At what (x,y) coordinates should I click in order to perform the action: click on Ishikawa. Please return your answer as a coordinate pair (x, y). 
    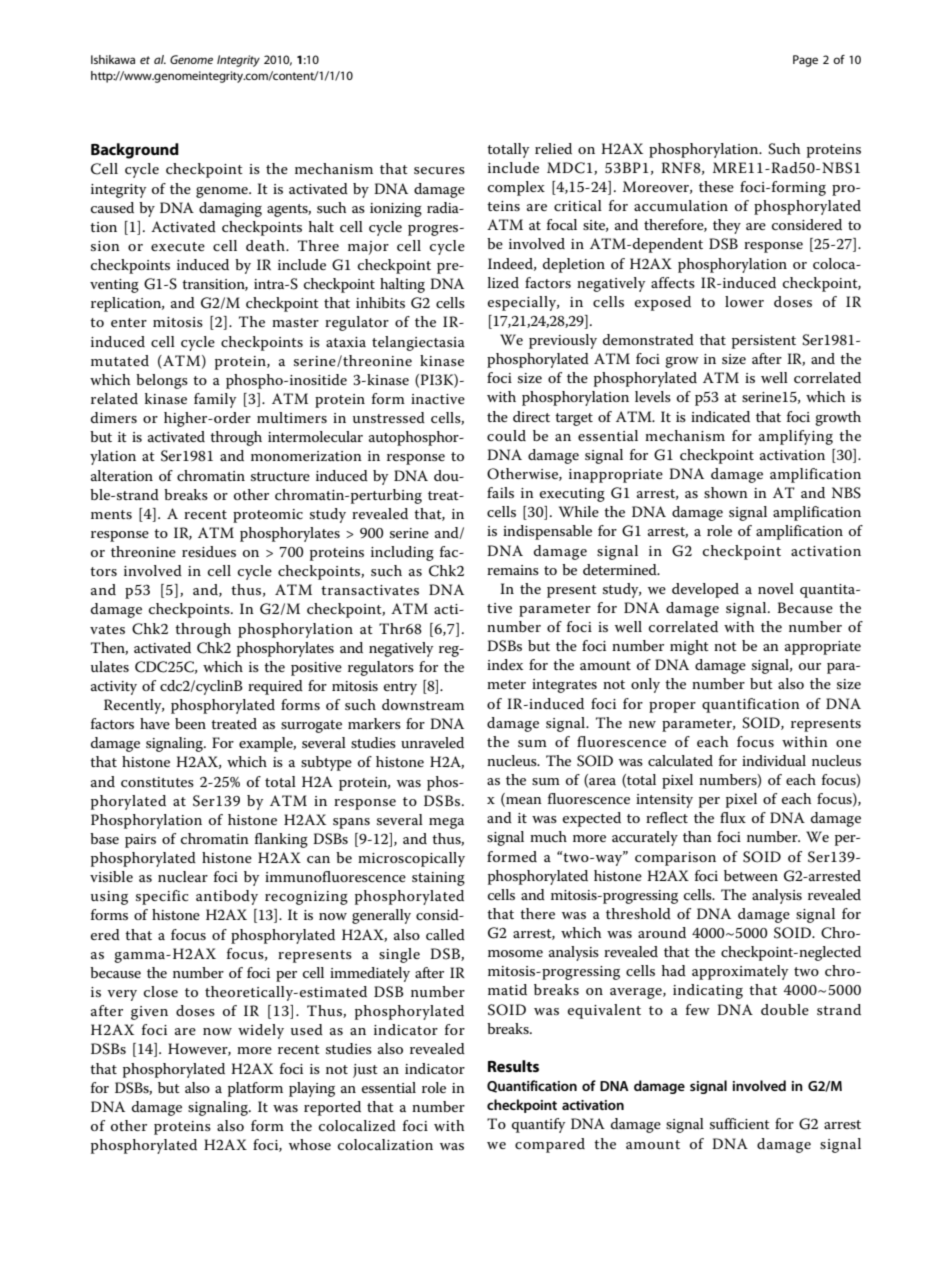
    Looking at the image, I should click on (113, 59).
